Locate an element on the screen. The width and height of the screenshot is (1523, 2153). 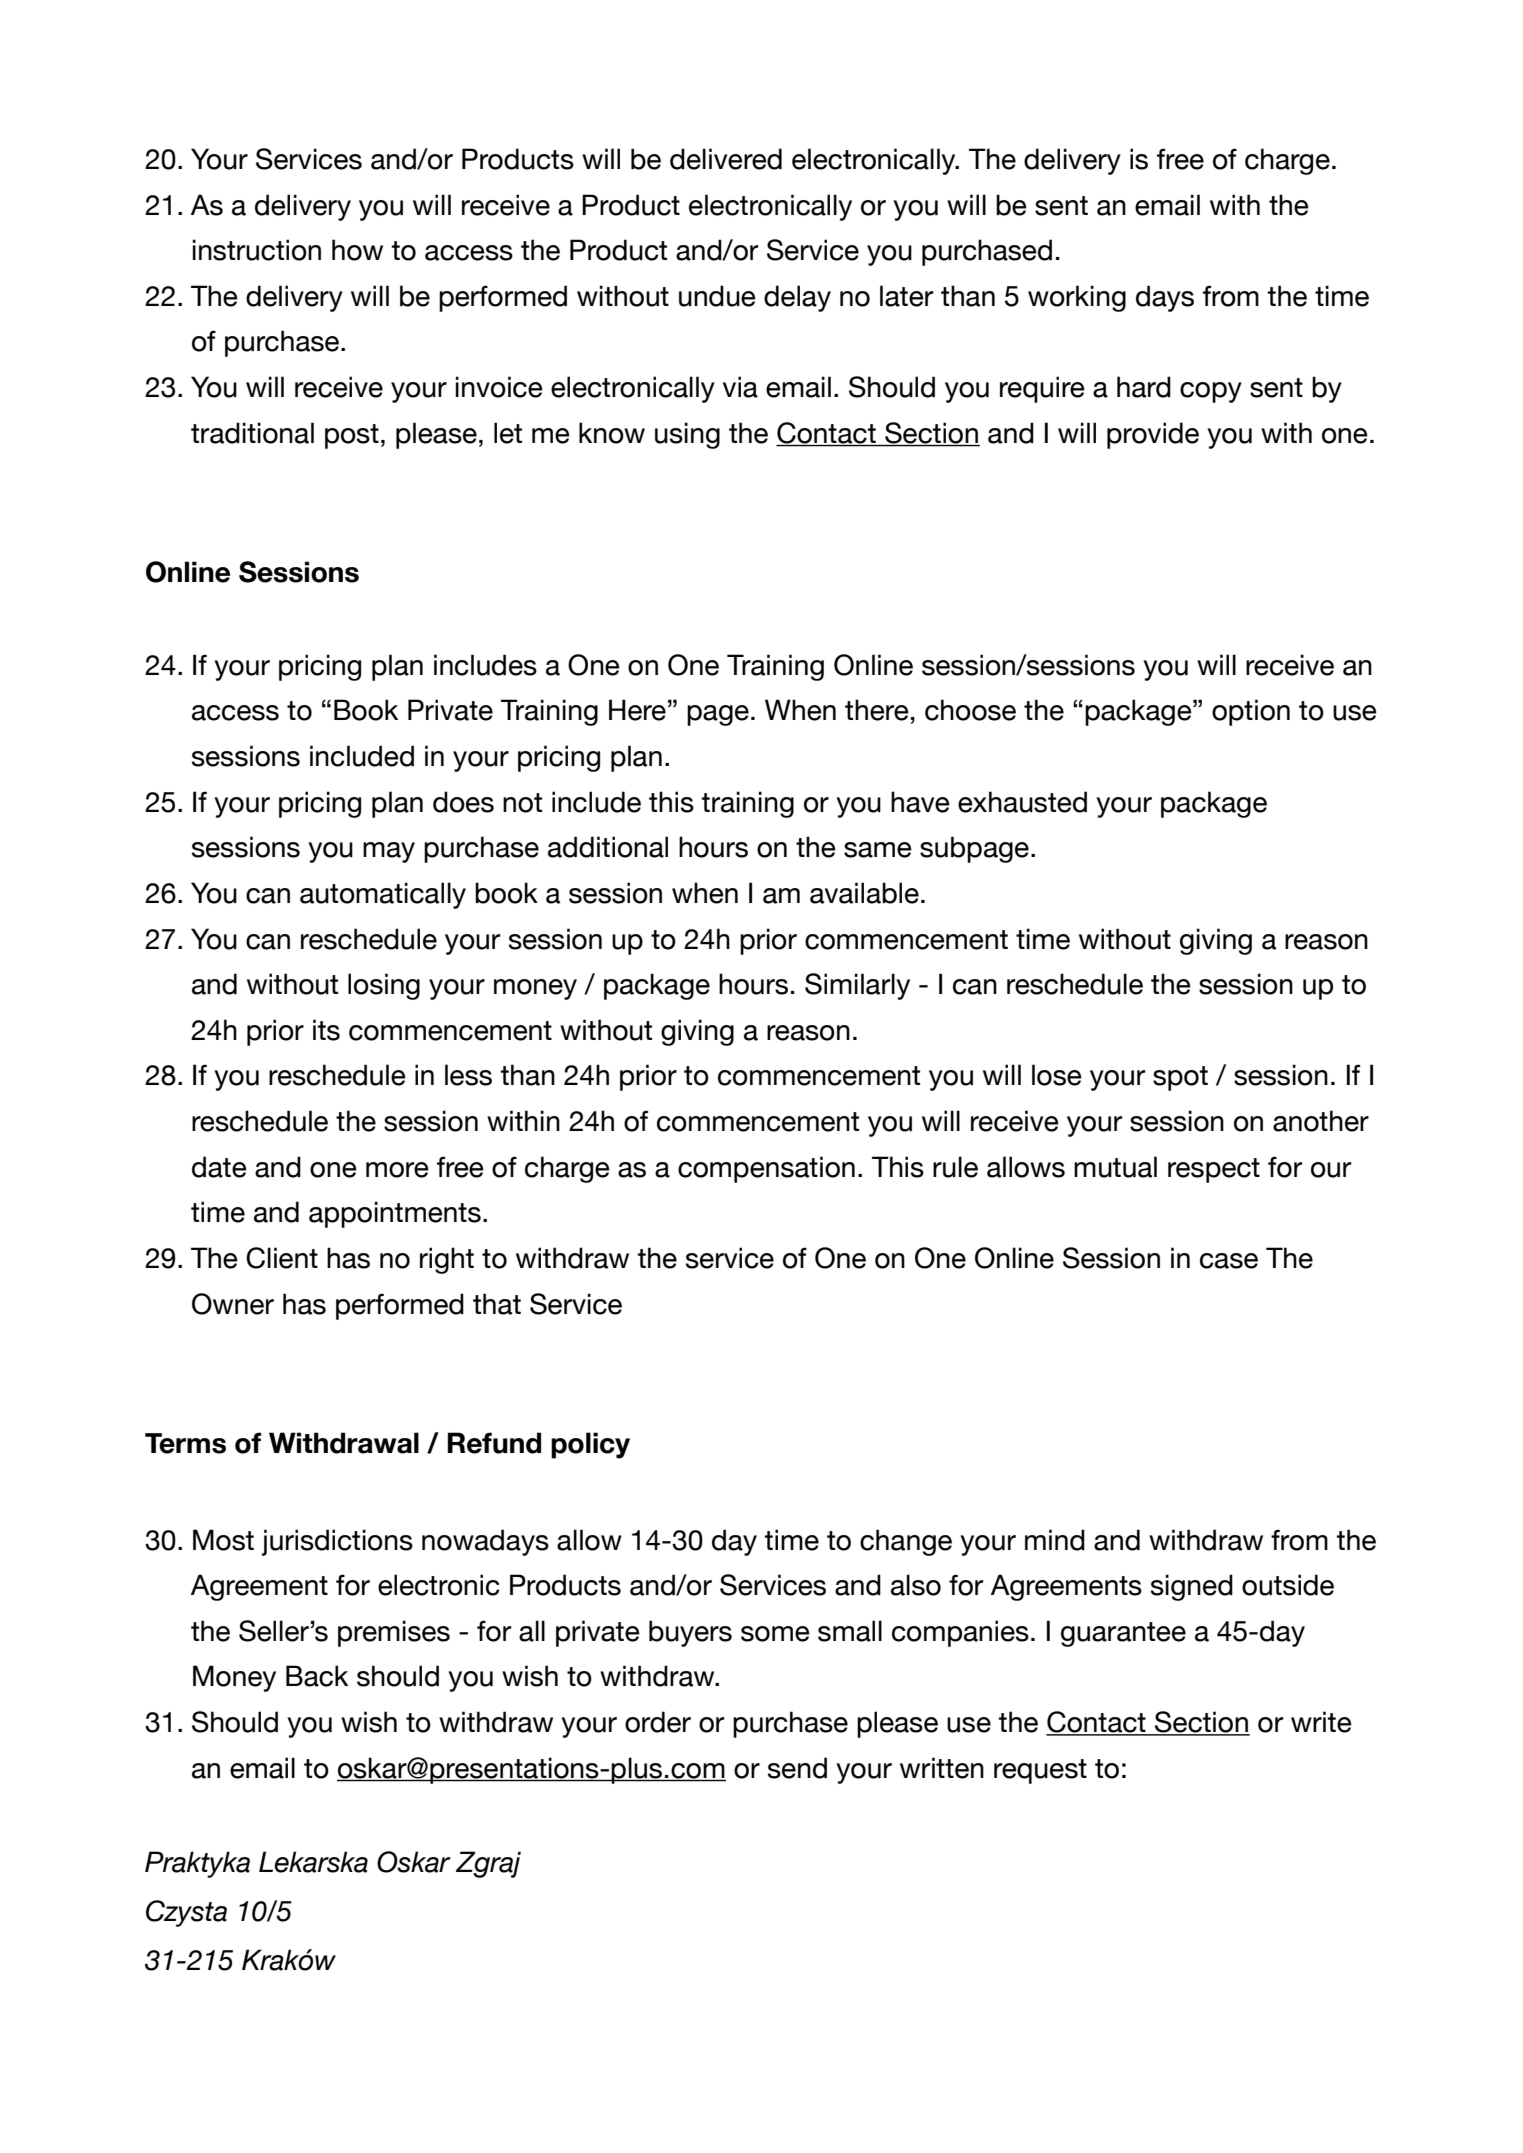
delivered is located at coordinates (726, 159).
